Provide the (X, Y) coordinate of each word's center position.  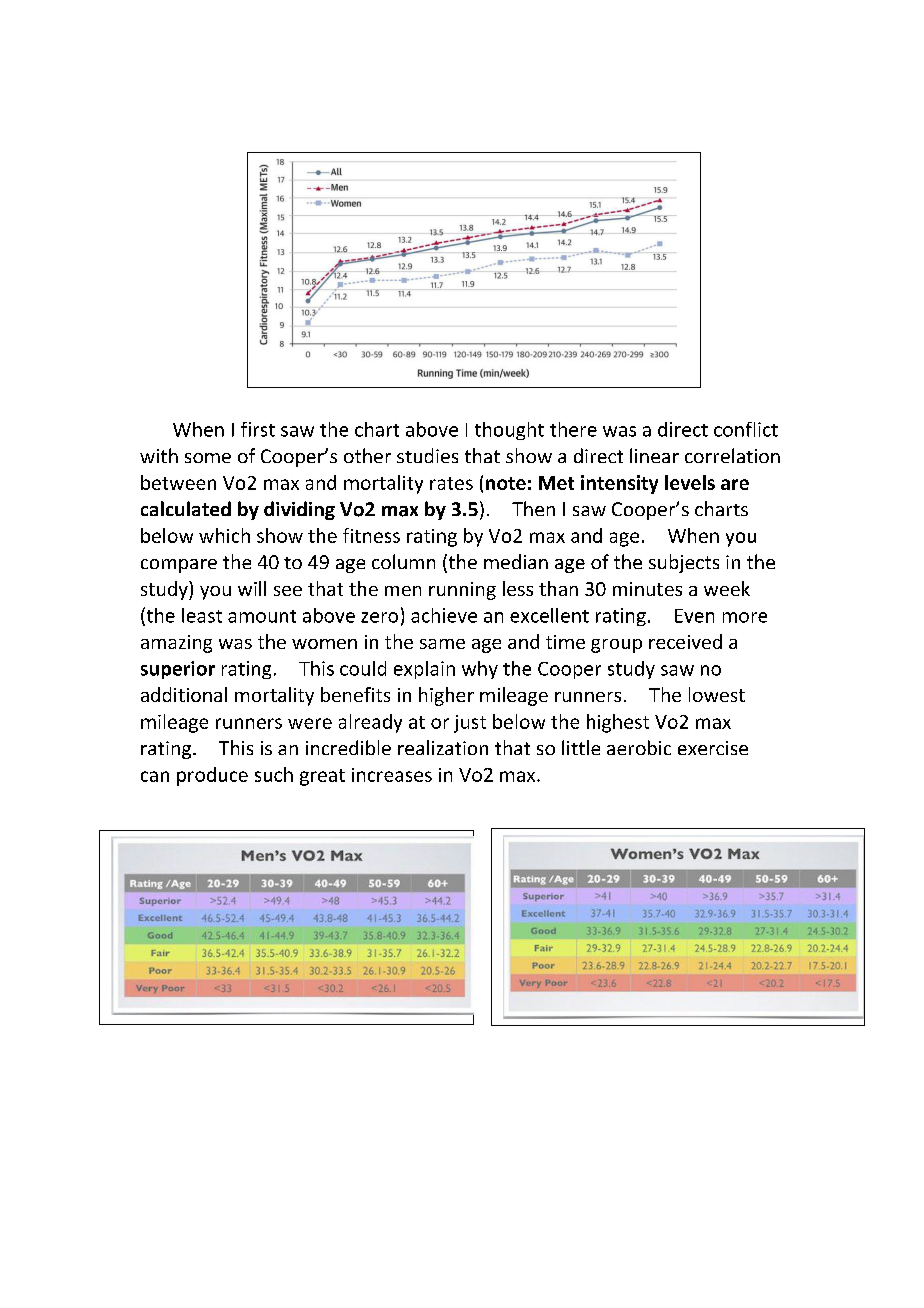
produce (212, 776)
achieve (444, 615)
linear (654, 455)
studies (427, 455)
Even (694, 616)
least (202, 615)
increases (392, 775)
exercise (713, 748)
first (258, 429)
